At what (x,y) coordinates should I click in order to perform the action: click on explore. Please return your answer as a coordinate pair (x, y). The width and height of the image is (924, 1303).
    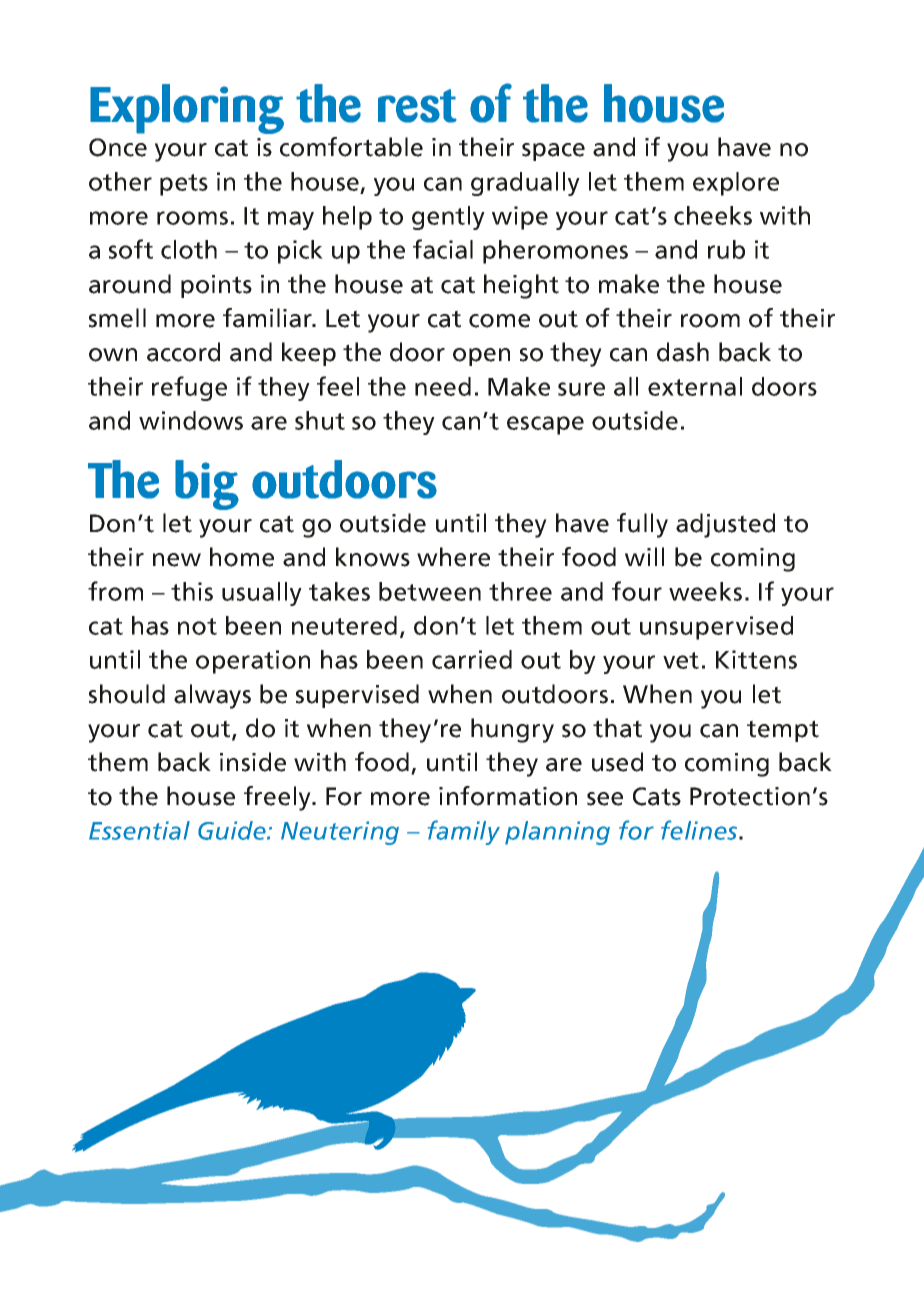
    Looking at the image, I should click on (736, 184).
